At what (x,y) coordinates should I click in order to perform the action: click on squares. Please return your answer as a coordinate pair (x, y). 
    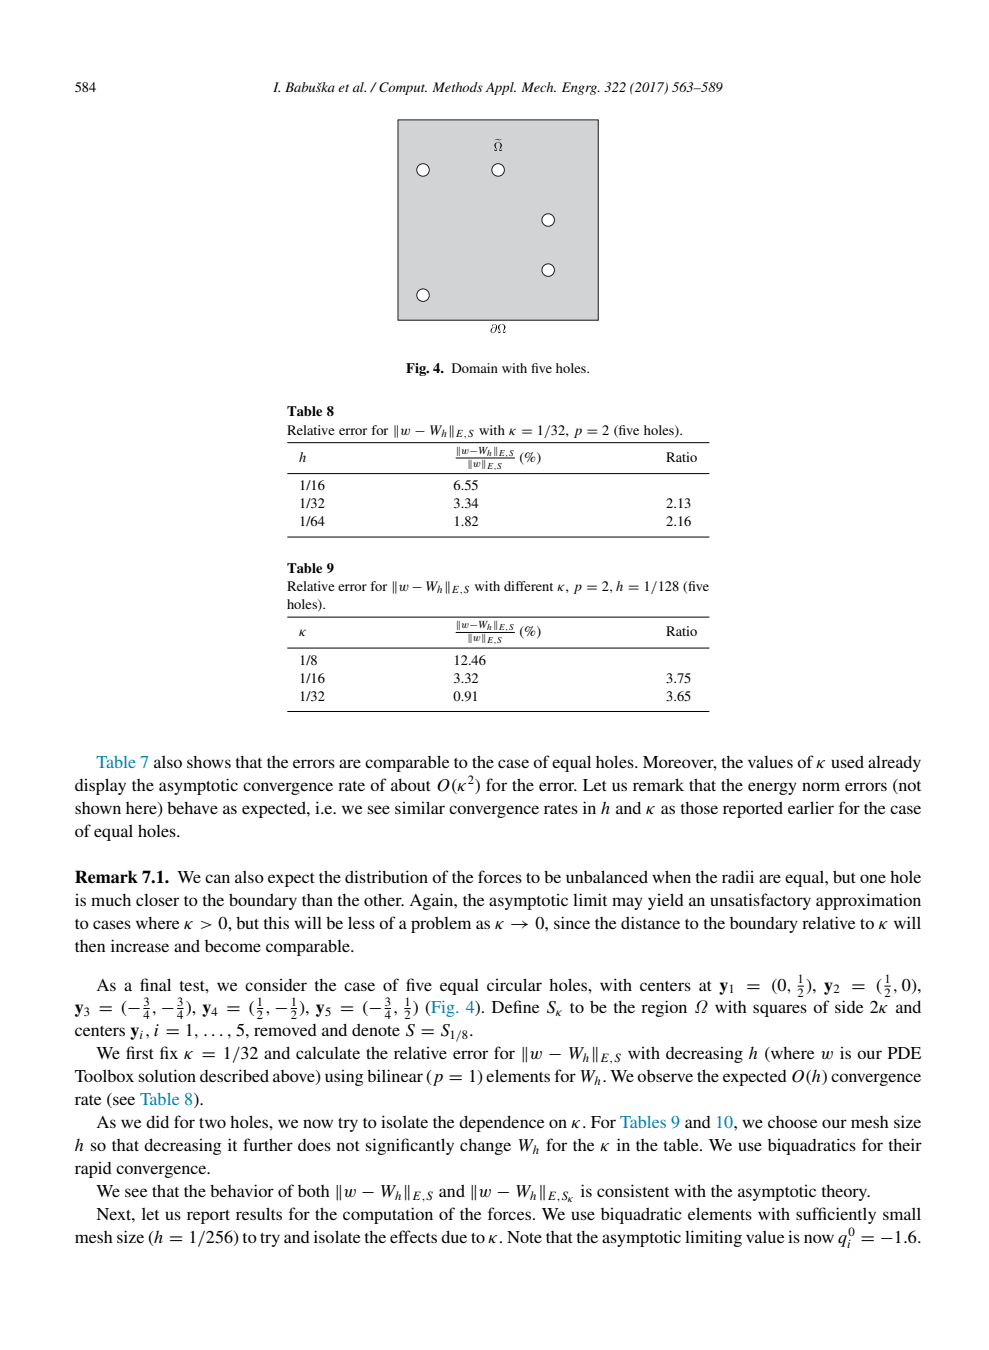
    Looking at the image, I should click on (780, 1010).
